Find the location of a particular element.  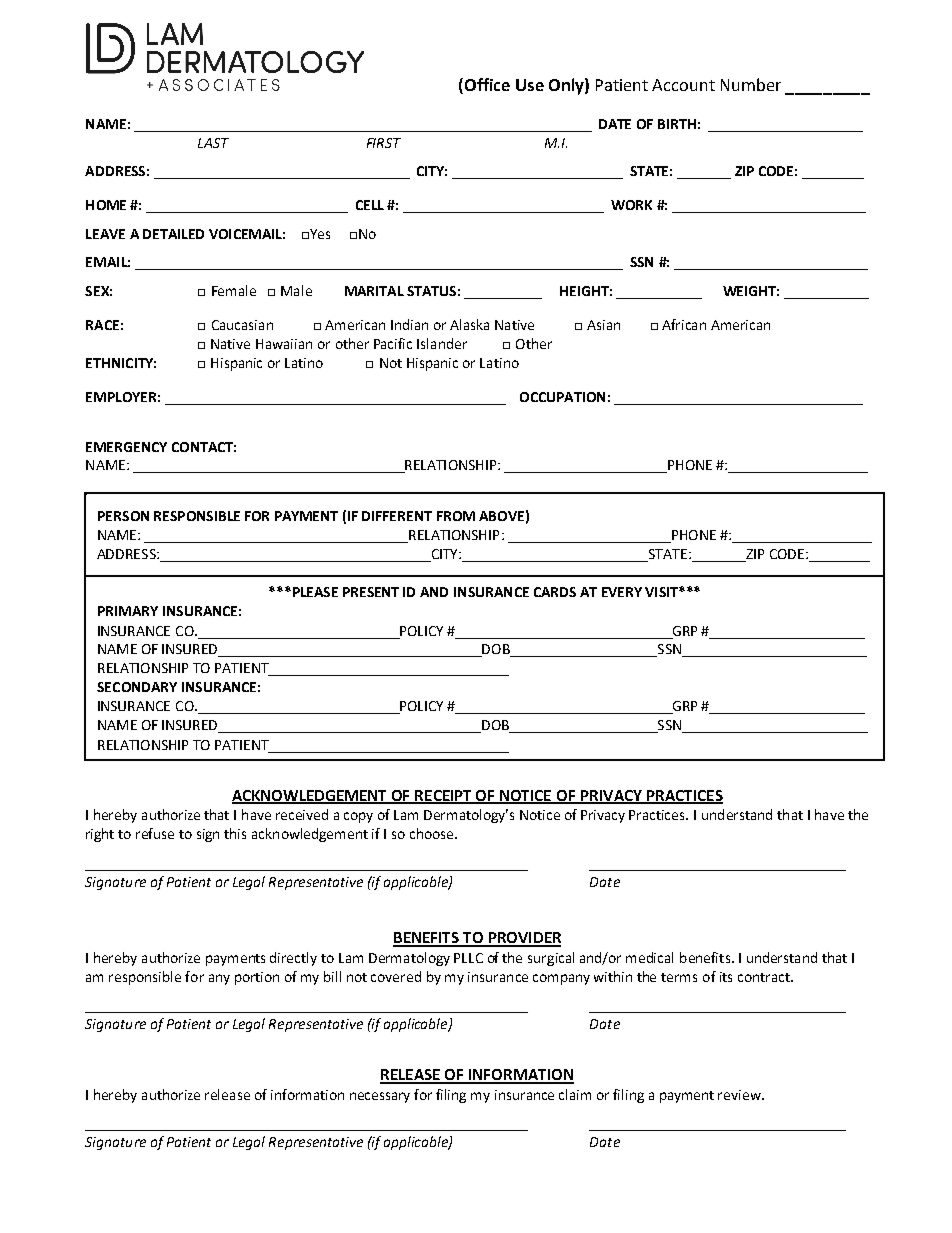

medical is located at coordinates (649, 957).
